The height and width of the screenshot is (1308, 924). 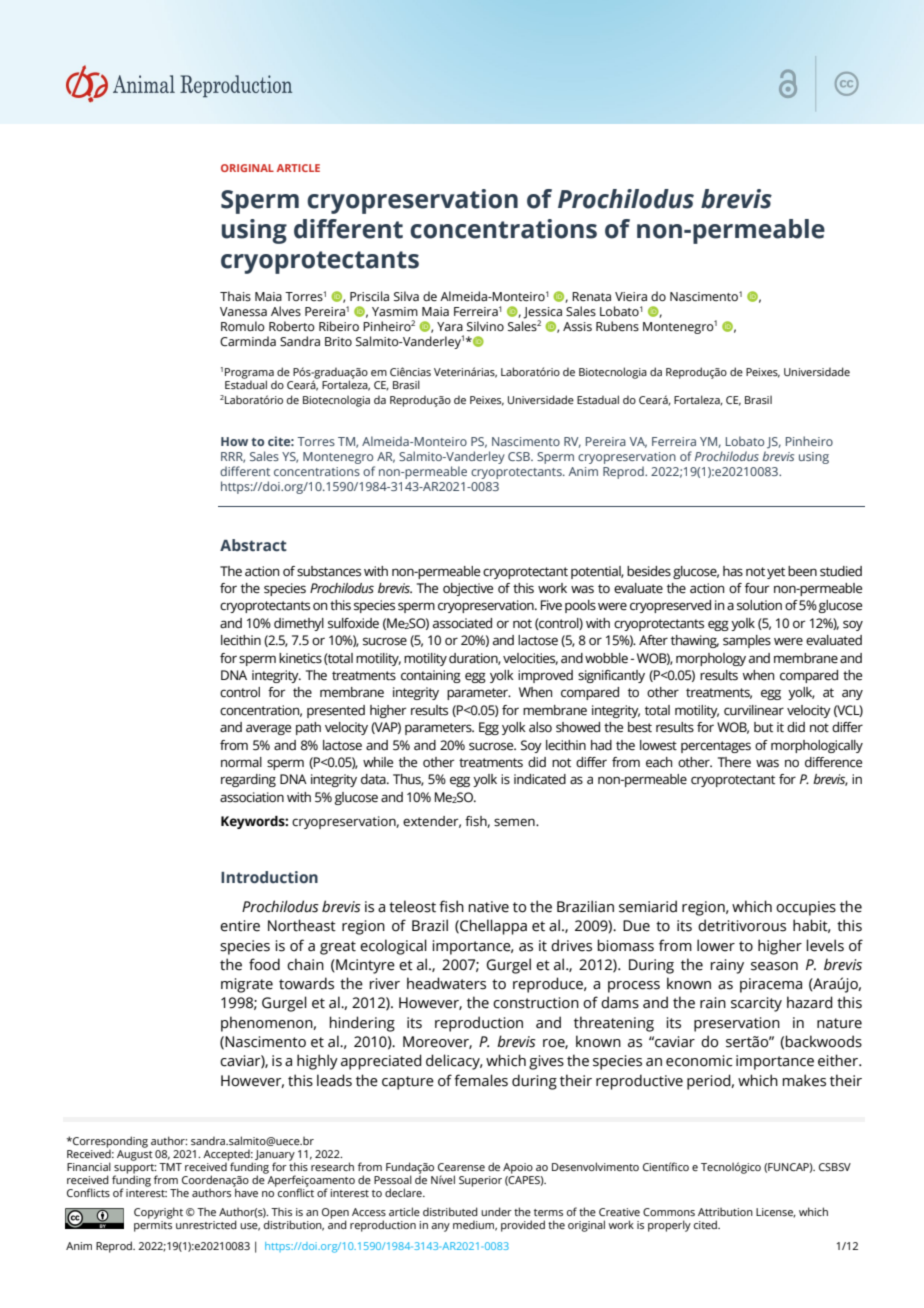 What do you see at coordinates (450, 326) in the screenshot?
I see `Yara` at bounding box center [450, 326].
